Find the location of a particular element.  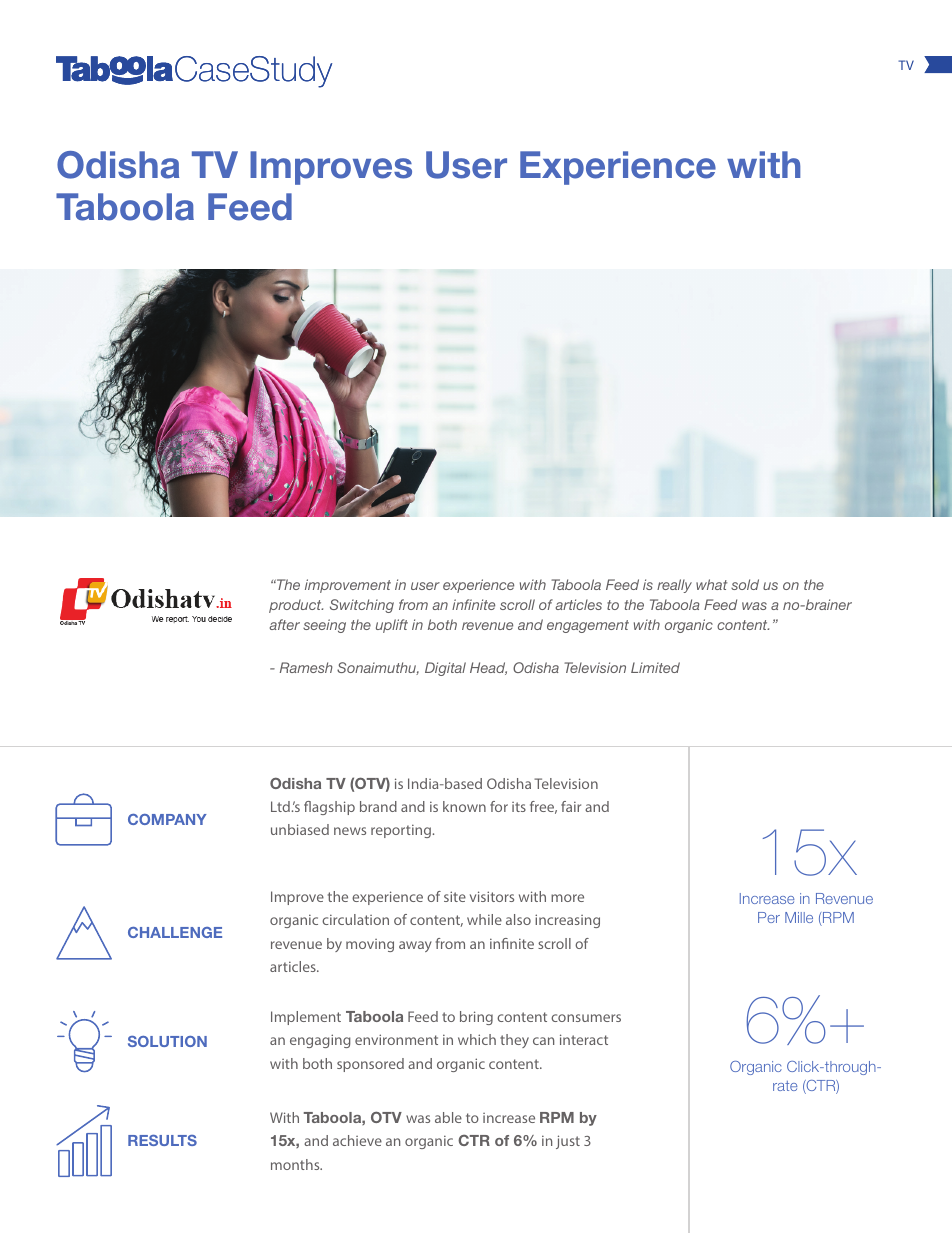

Mille is located at coordinates (799, 917).
